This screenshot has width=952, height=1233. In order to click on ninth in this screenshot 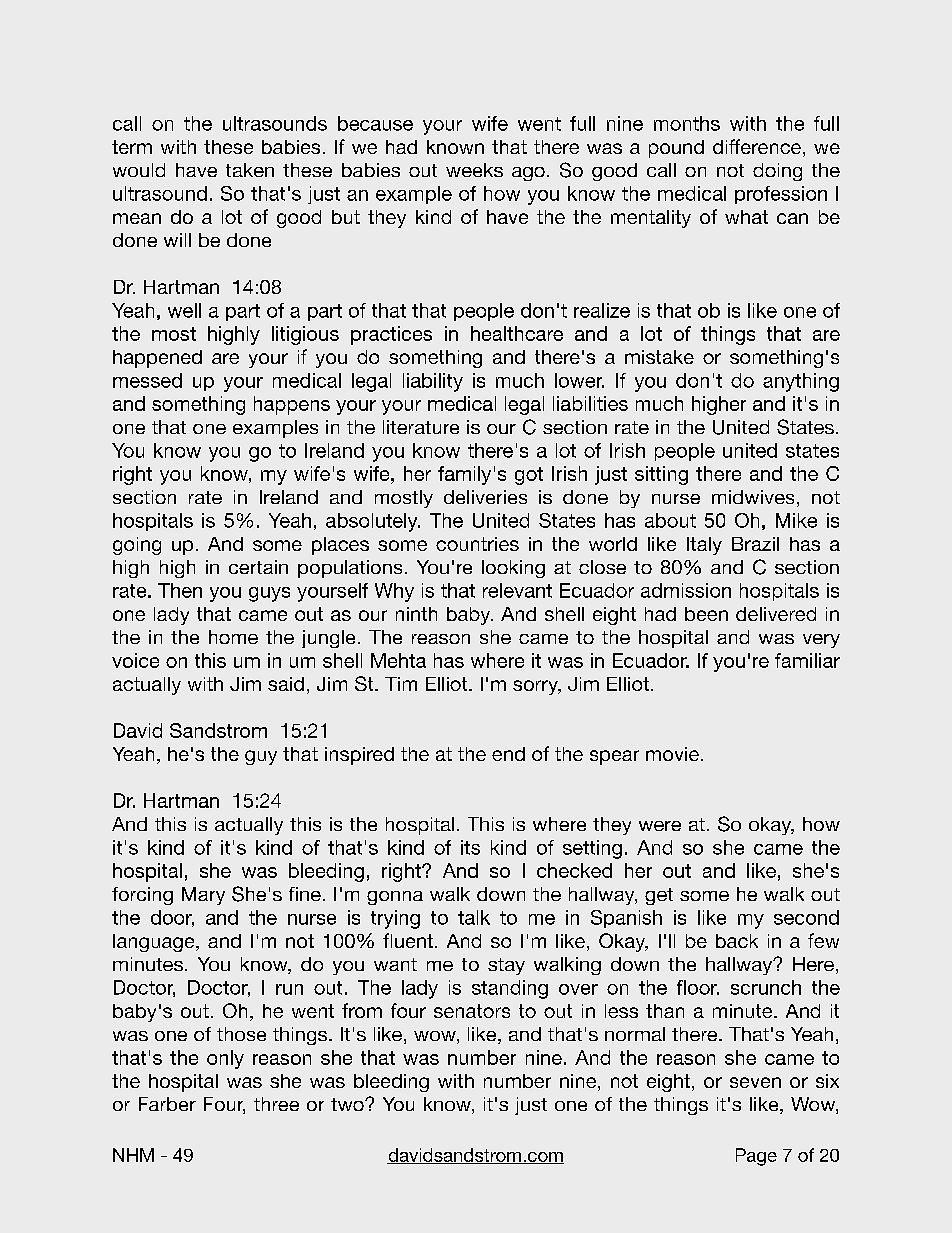, I will do `click(416, 614)`.
